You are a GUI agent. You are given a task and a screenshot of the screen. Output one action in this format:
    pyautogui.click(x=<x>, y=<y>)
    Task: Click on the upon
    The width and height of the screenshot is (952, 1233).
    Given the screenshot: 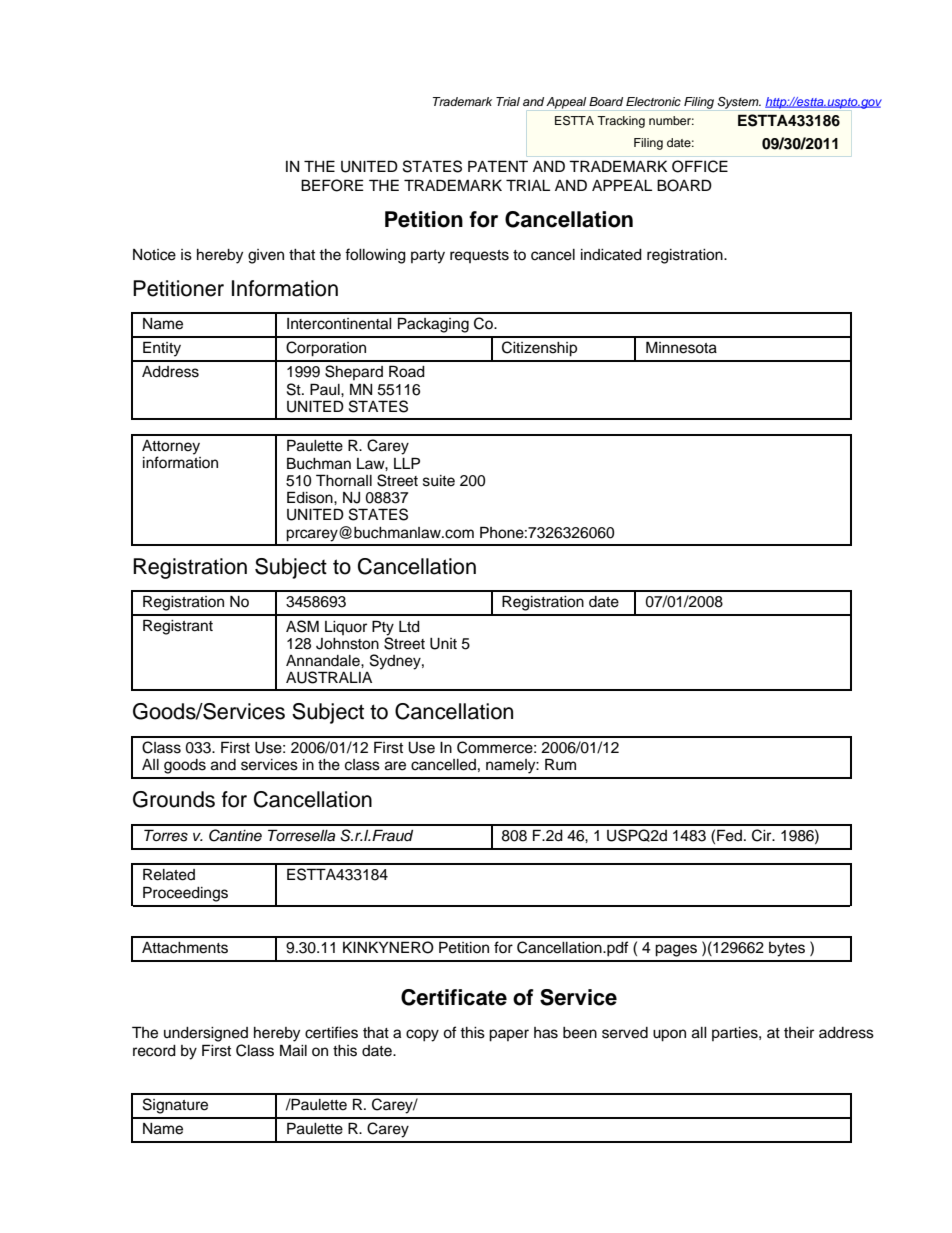 What is the action you would take?
    pyautogui.click(x=669, y=1035)
